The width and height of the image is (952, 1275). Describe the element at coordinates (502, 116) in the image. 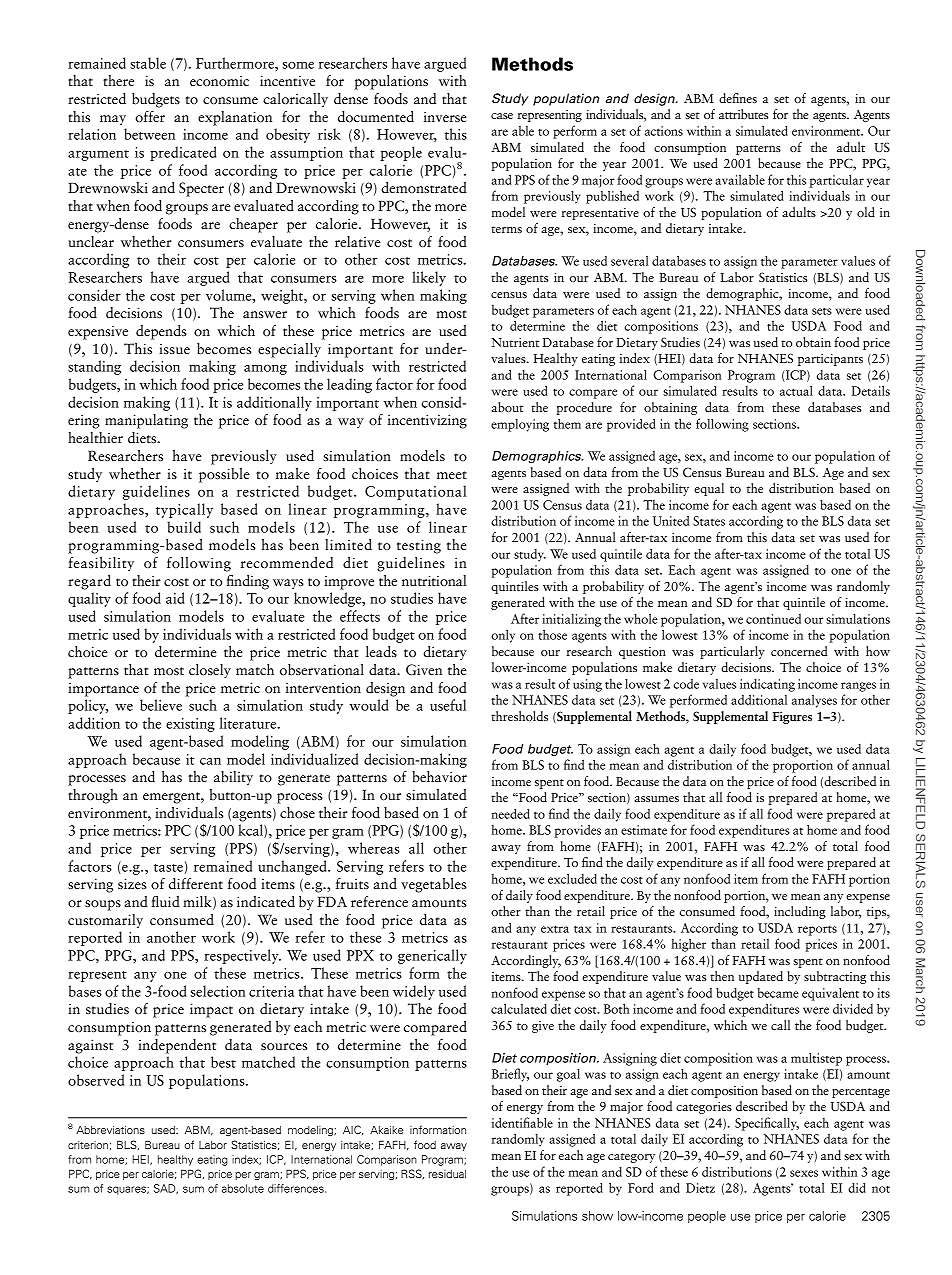

I see `case` at that location.
